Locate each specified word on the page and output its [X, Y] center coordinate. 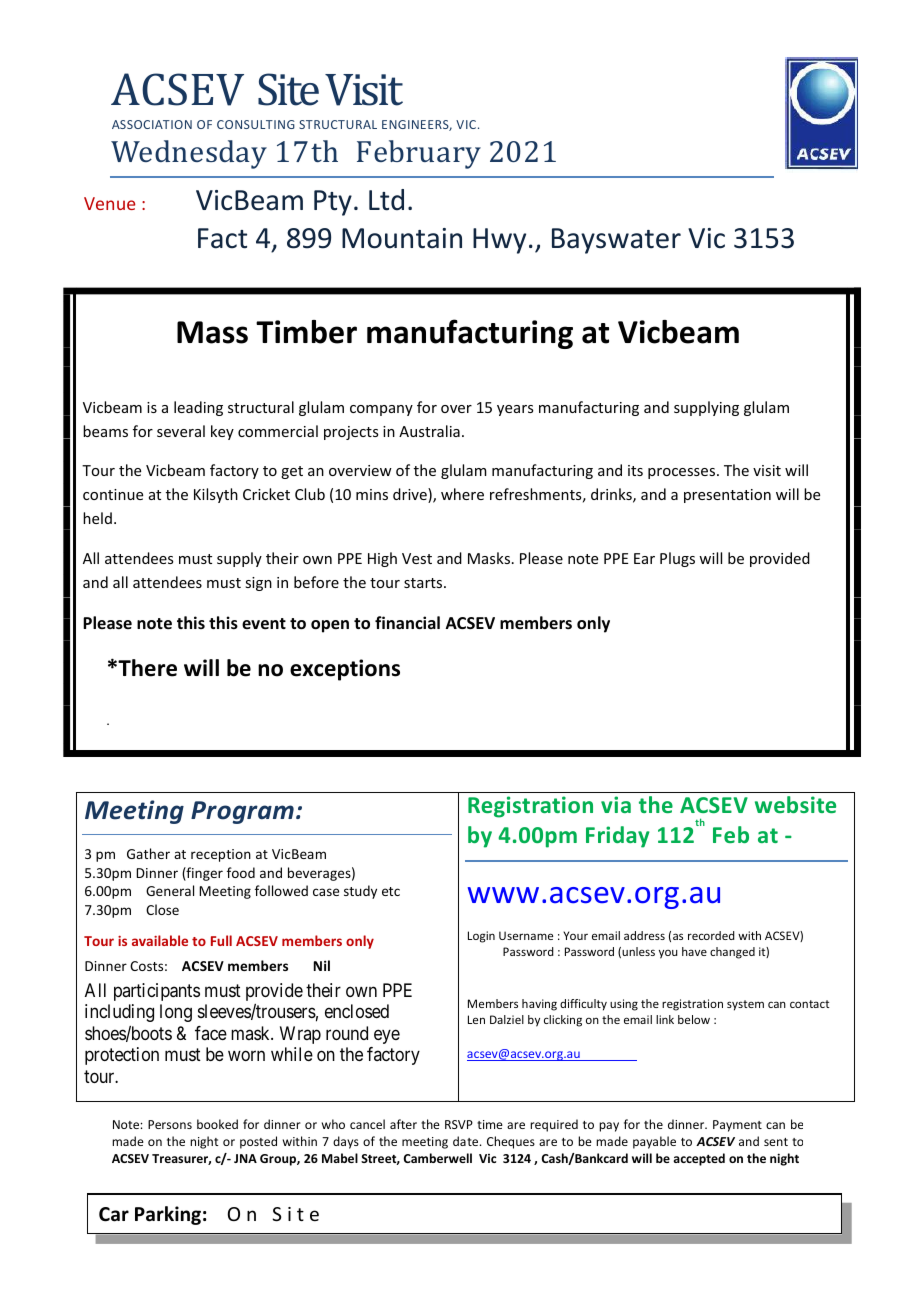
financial [407, 622]
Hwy [499, 241]
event [264, 624]
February [419, 154]
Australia [429, 431]
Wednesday [189, 154]
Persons [170, 1124]
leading [198, 408]
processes [681, 473]
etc [391, 891]
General [170, 890]
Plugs [677, 559]
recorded [711, 935]
